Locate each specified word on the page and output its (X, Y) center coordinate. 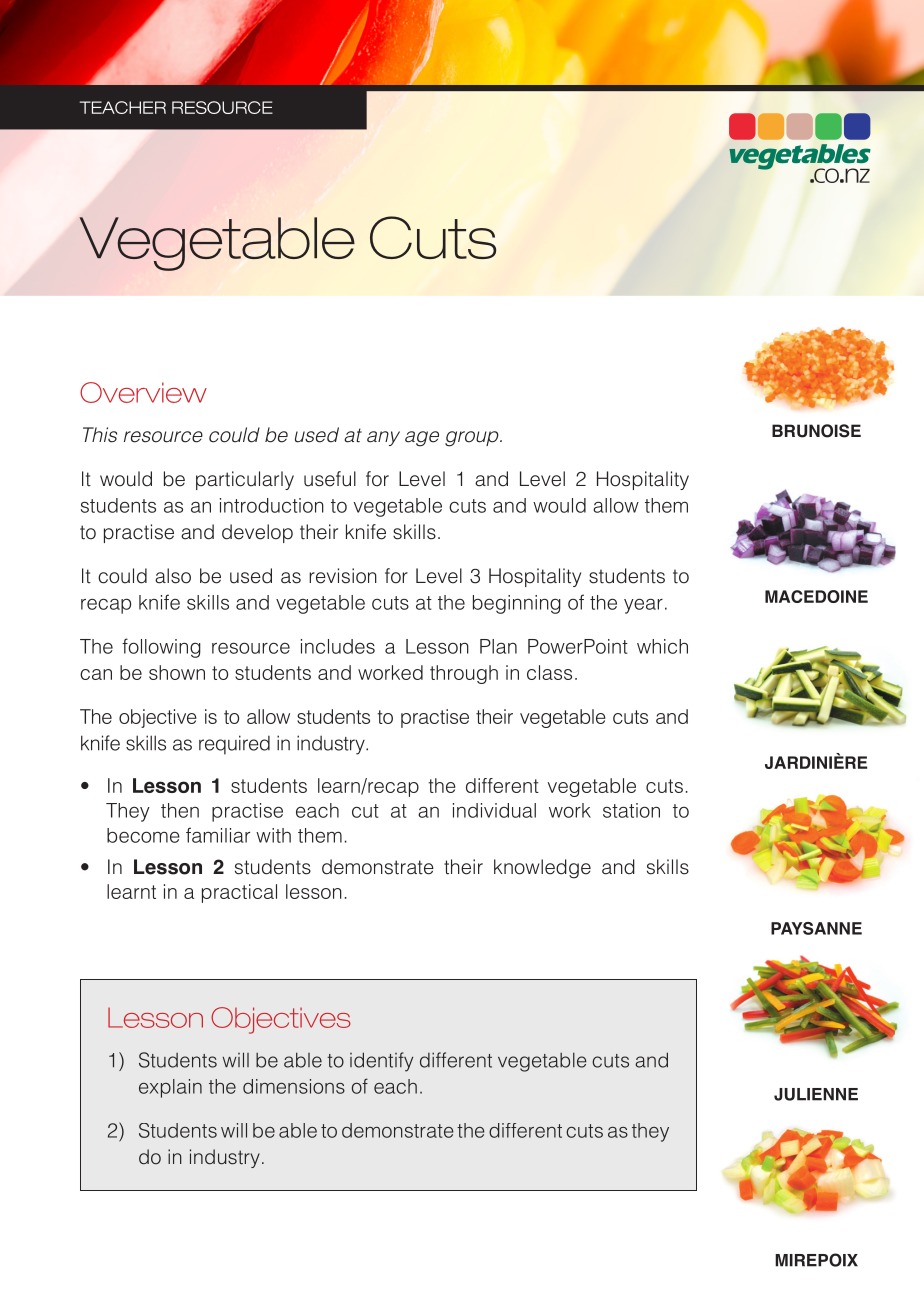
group (473, 439)
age (422, 439)
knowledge (542, 869)
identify (381, 1062)
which (662, 646)
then (180, 810)
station (631, 810)
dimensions (294, 1086)
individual (494, 810)
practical (239, 893)
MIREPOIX (816, 1260)
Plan (498, 646)
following (161, 648)
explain (170, 1088)
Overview (143, 392)
